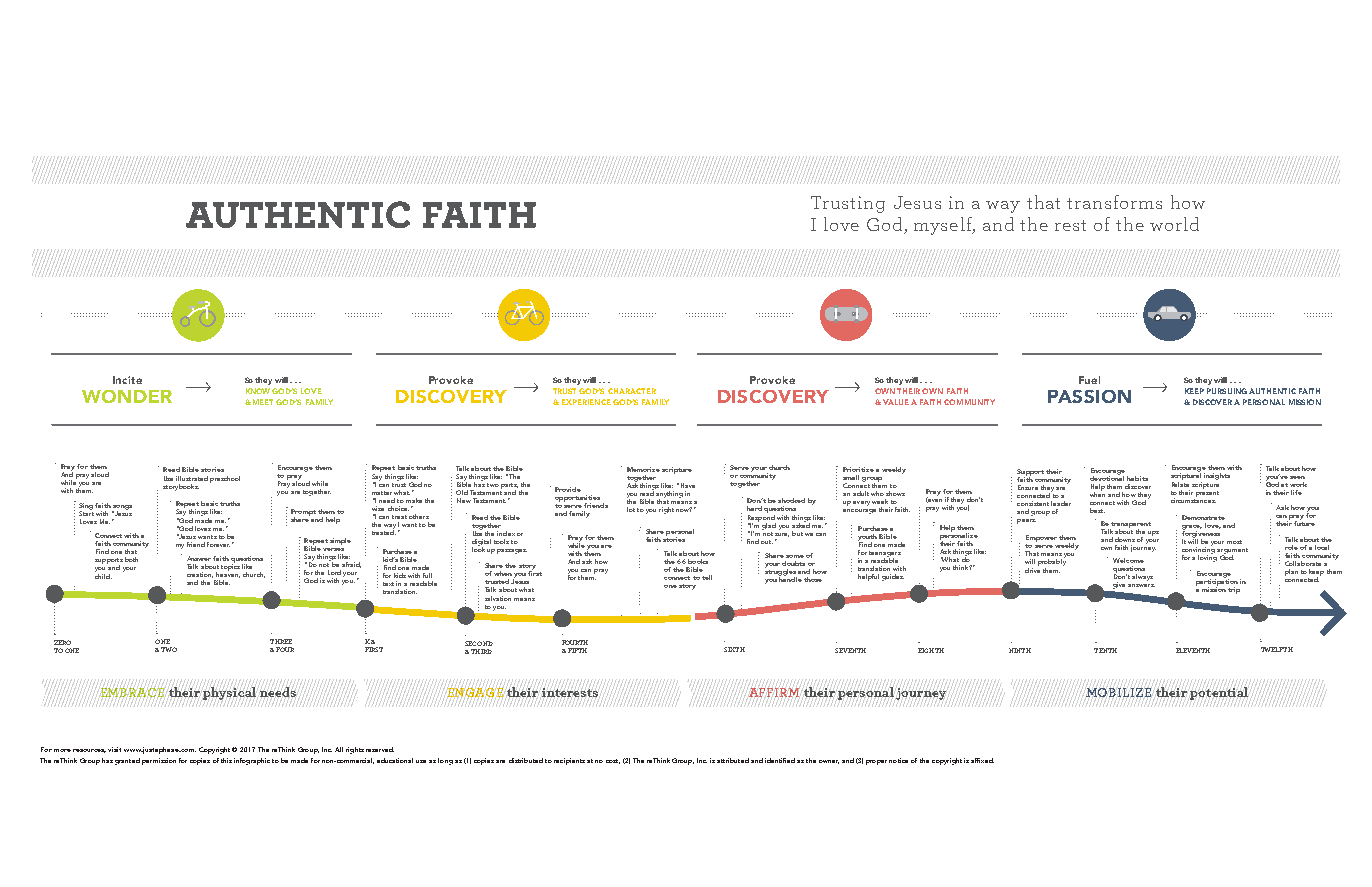  Describe the element at coordinates (944, 226) in the document. I see `myself` at that location.
